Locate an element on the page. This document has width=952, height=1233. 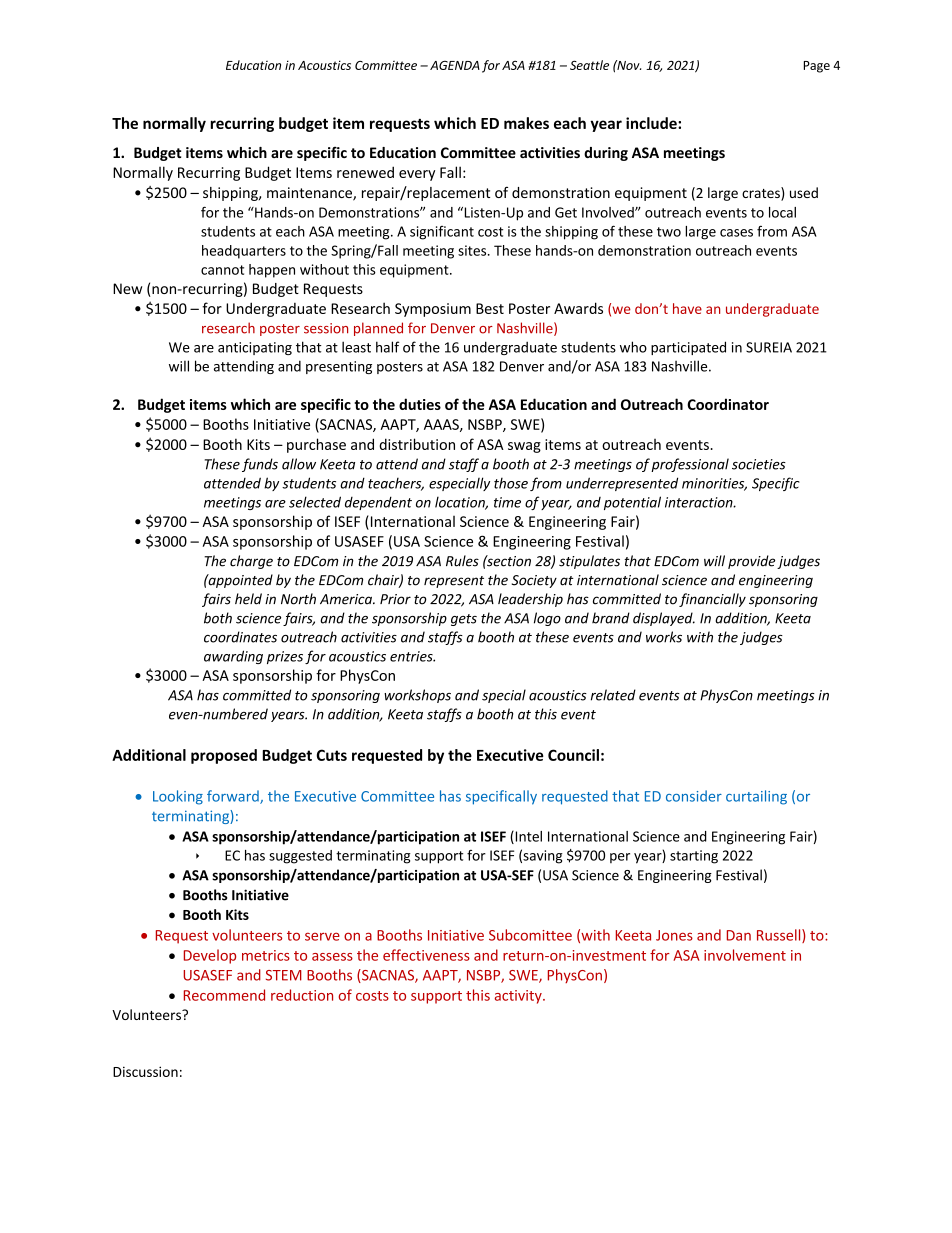
renewed is located at coordinates (365, 172).
